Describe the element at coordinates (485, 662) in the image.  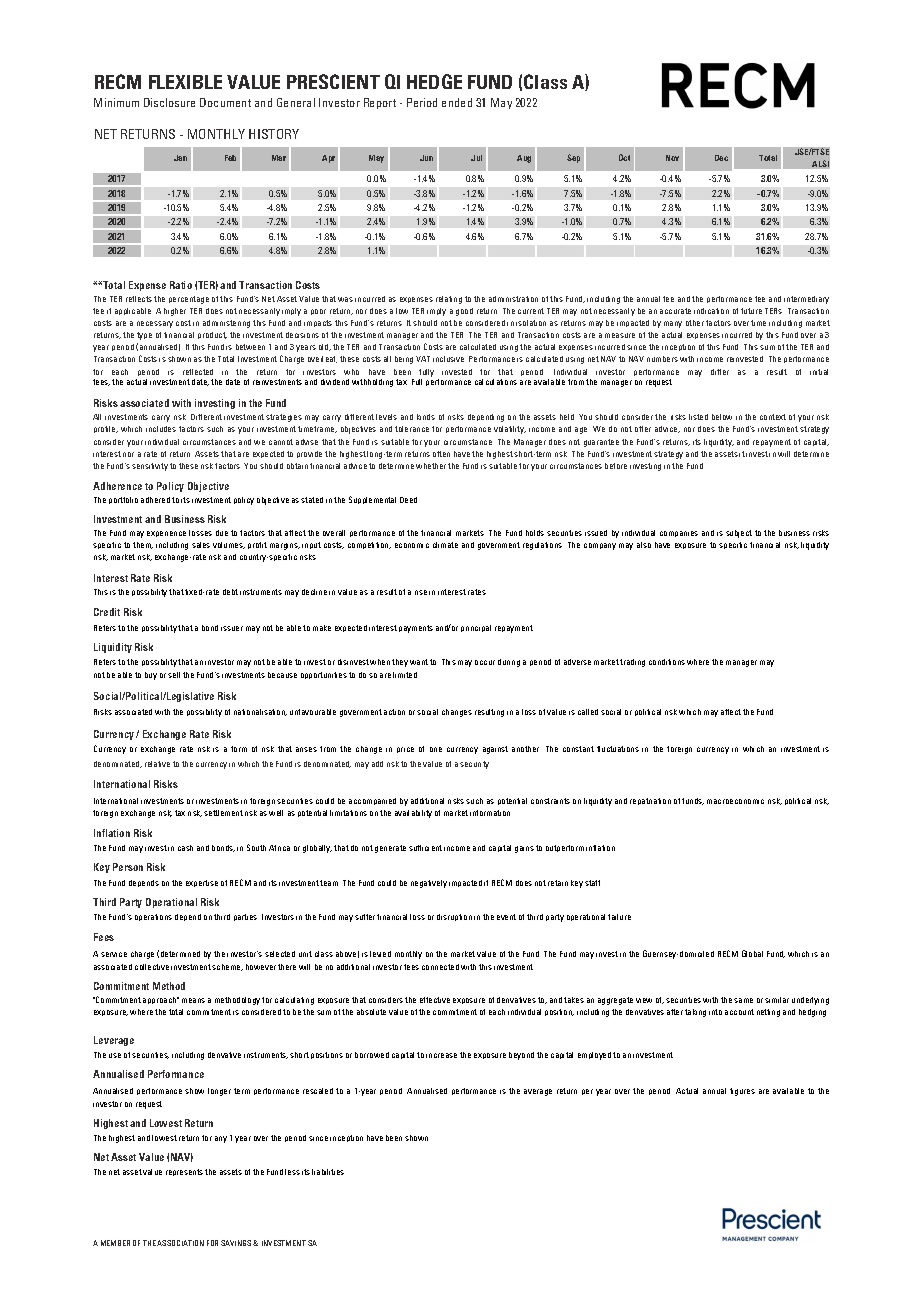
I see `occur` at that location.
